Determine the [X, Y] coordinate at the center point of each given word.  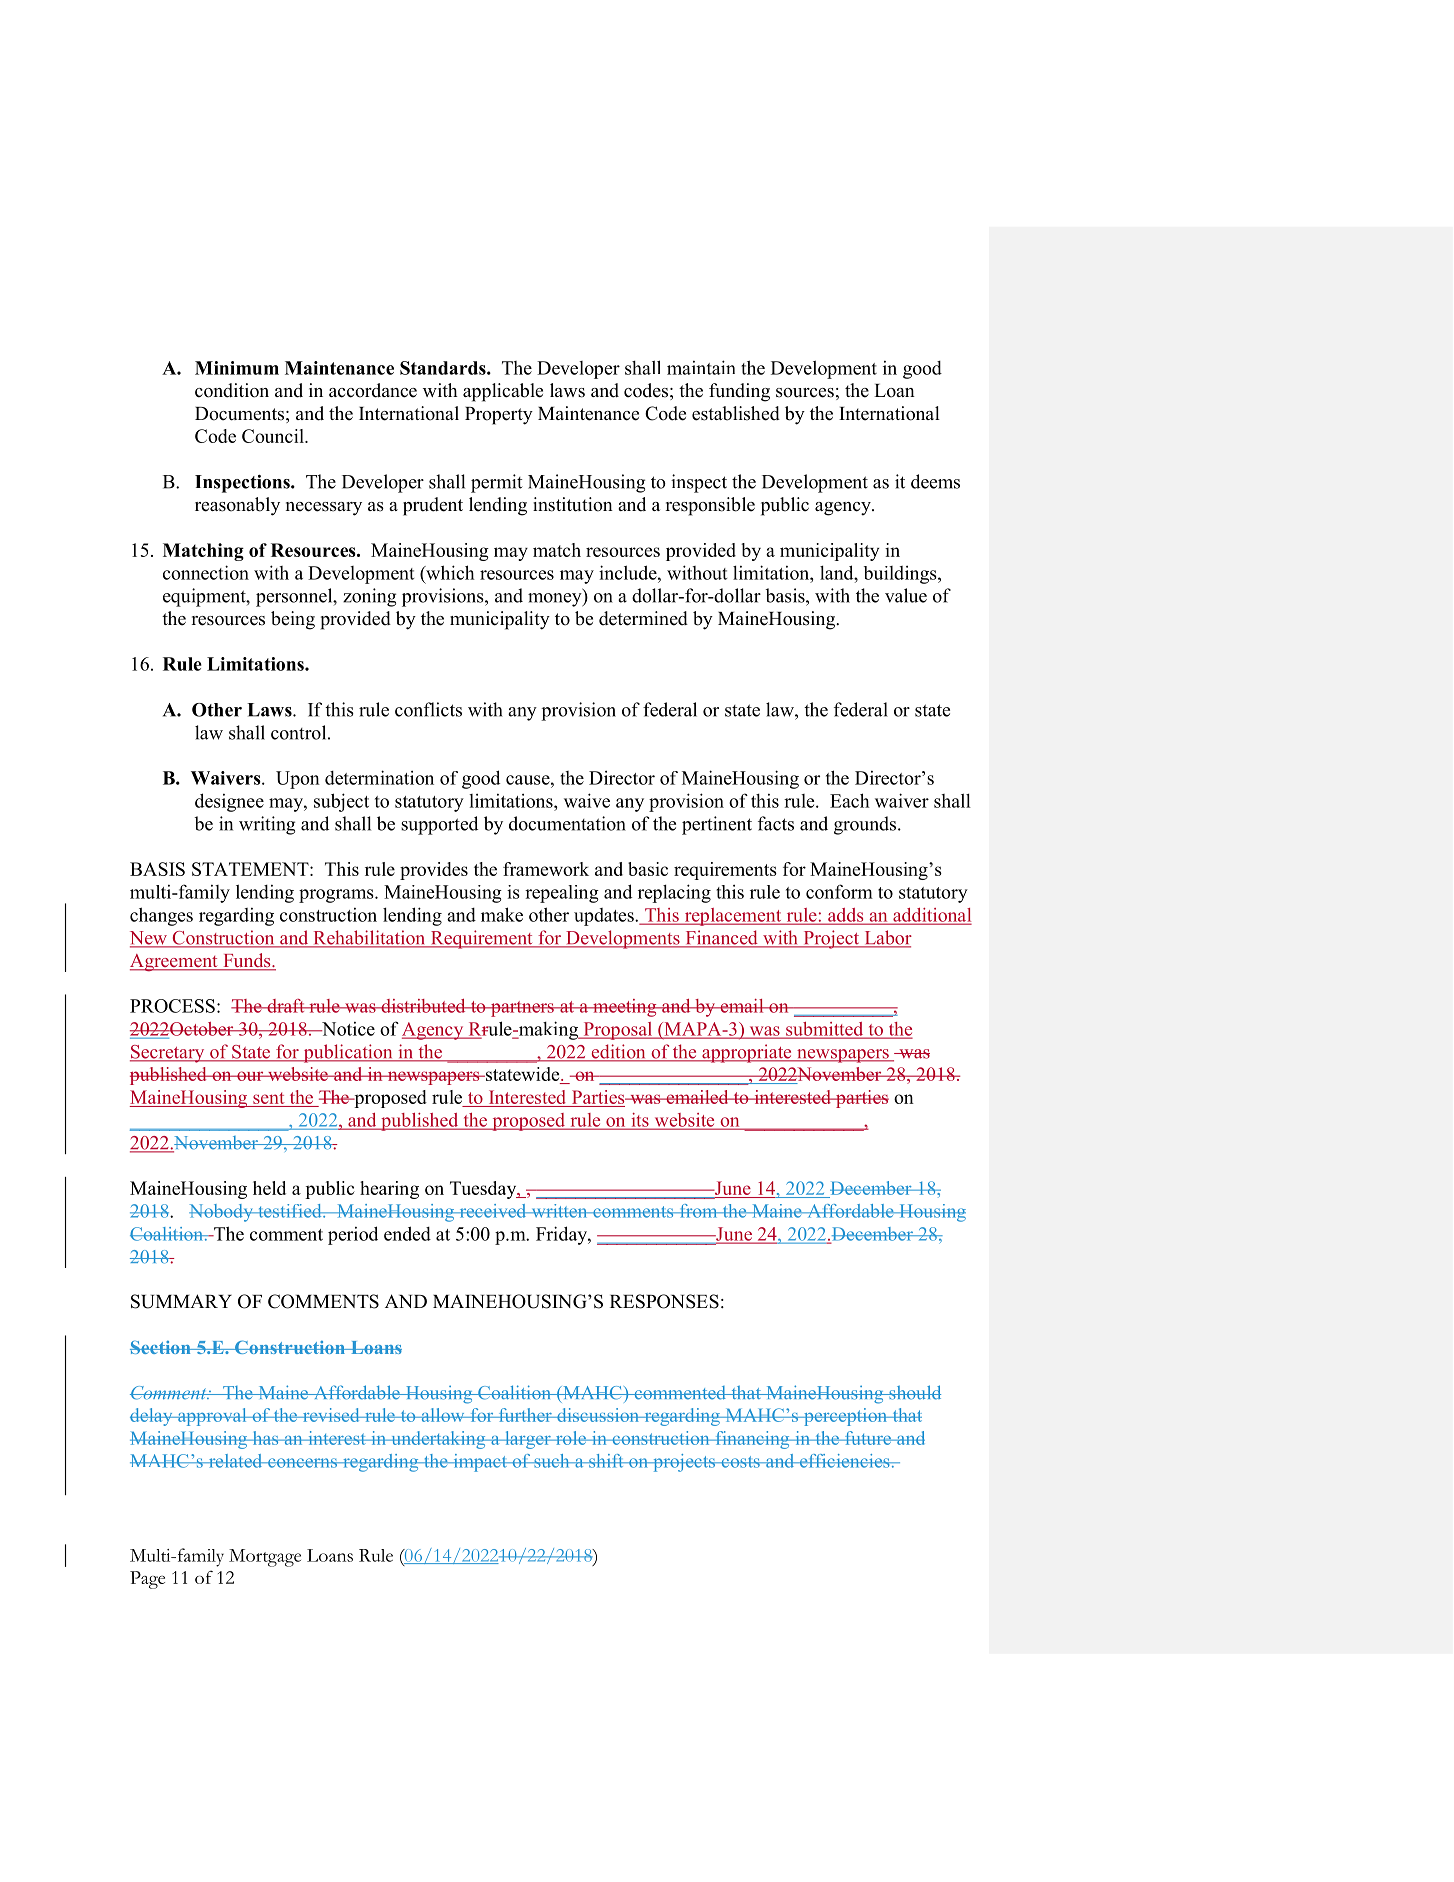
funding [739, 392]
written [559, 1211]
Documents [239, 414]
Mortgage [265, 1558]
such [552, 1461]
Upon [298, 780]
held [269, 1188]
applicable [503, 392]
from [698, 1211]
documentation [567, 823]
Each [850, 800]
